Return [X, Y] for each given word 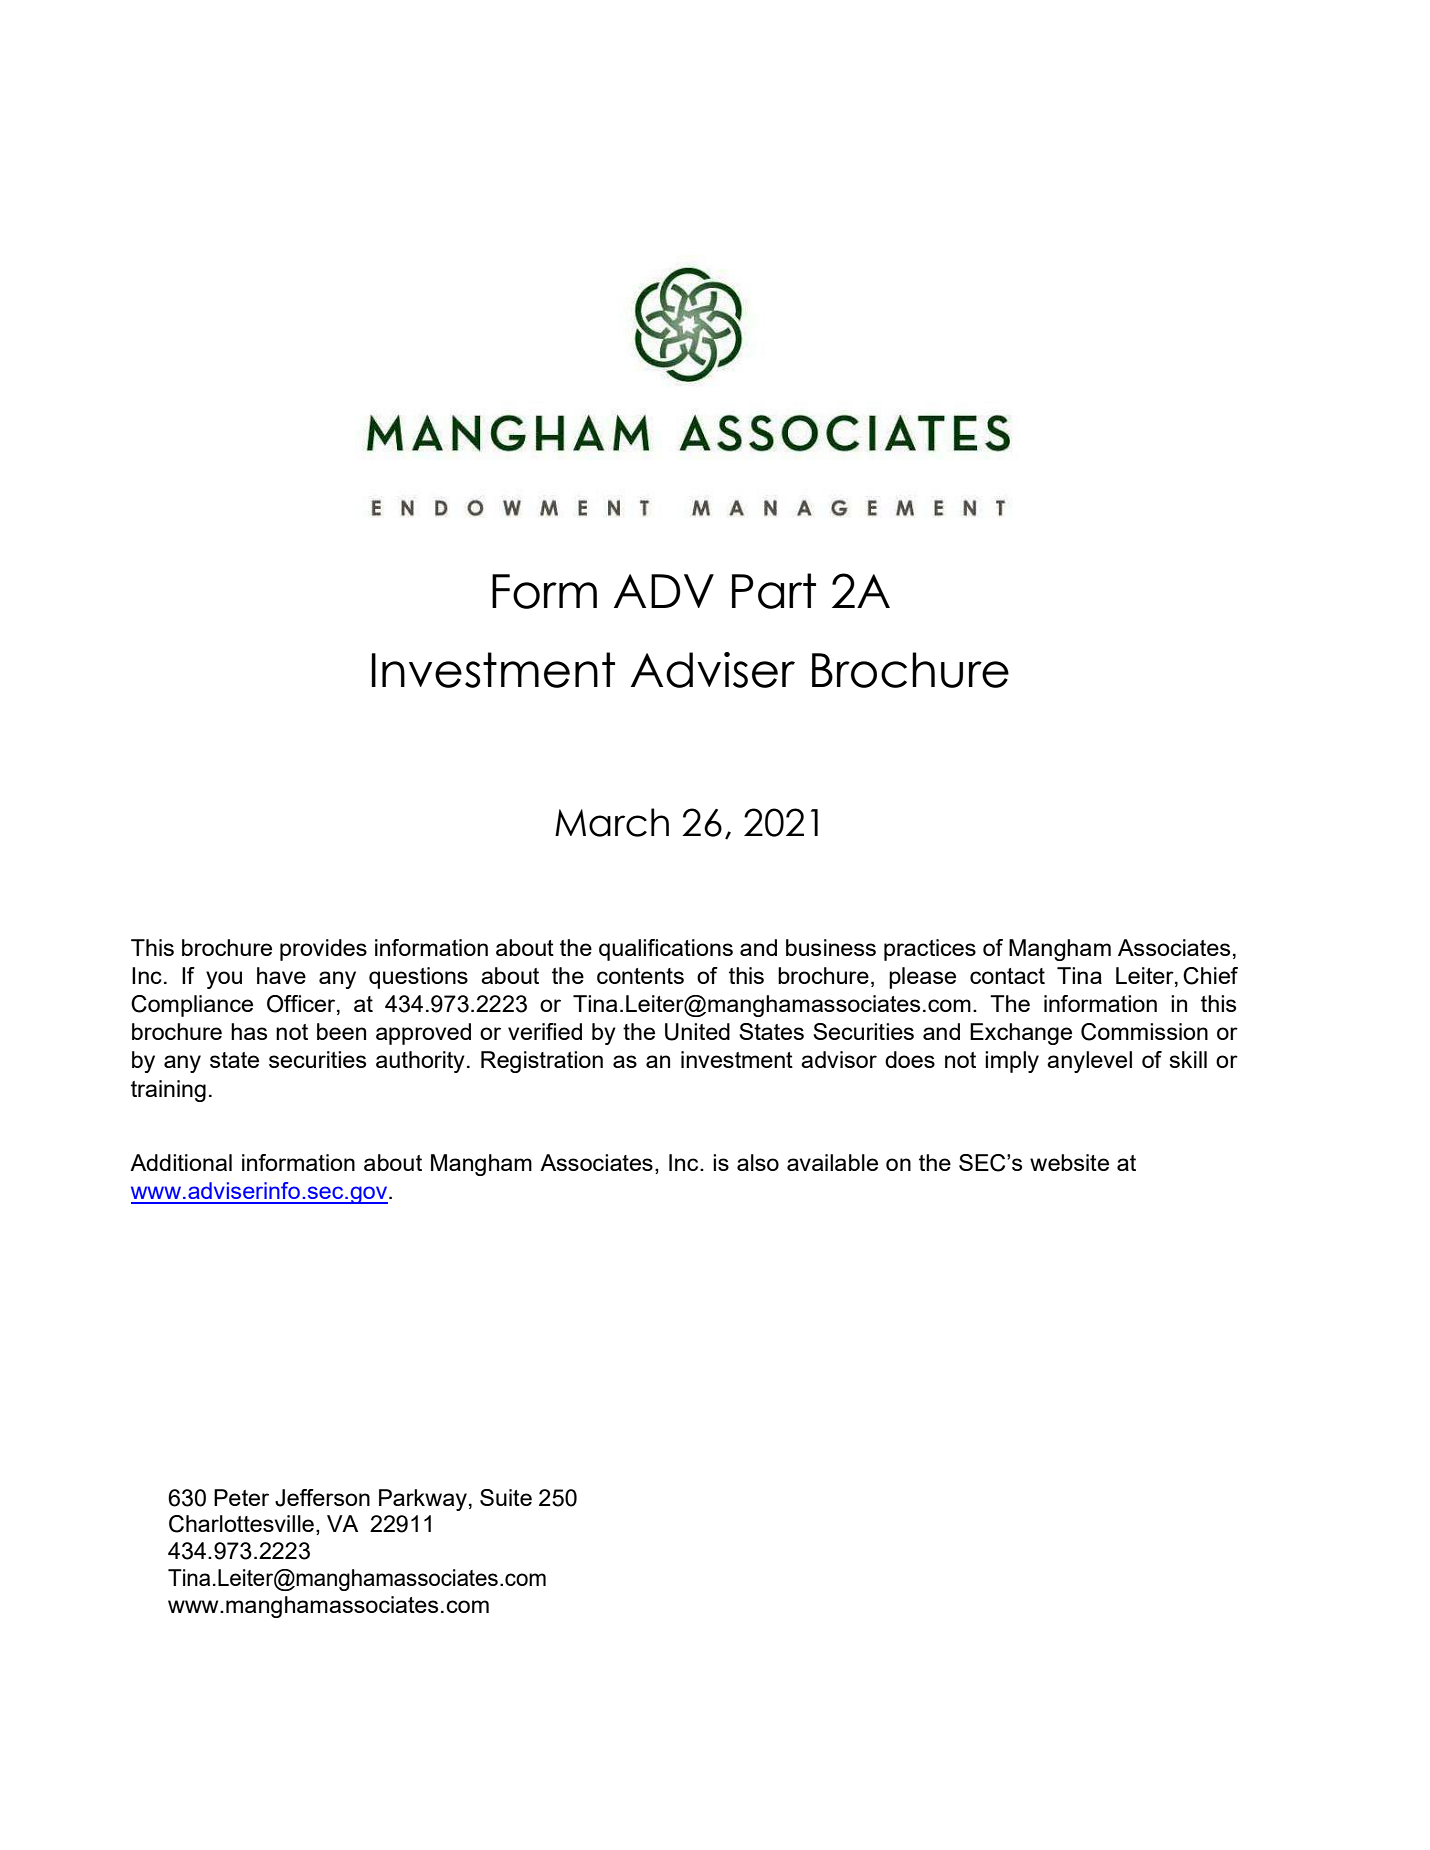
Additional [181, 1162]
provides [323, 950]
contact [1007, 976]
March [612, 822]
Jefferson [322, 1498]
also [758, 1162]
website [1069, 1162]
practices [930, 950]
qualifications [666, 950]
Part [774, 591]
